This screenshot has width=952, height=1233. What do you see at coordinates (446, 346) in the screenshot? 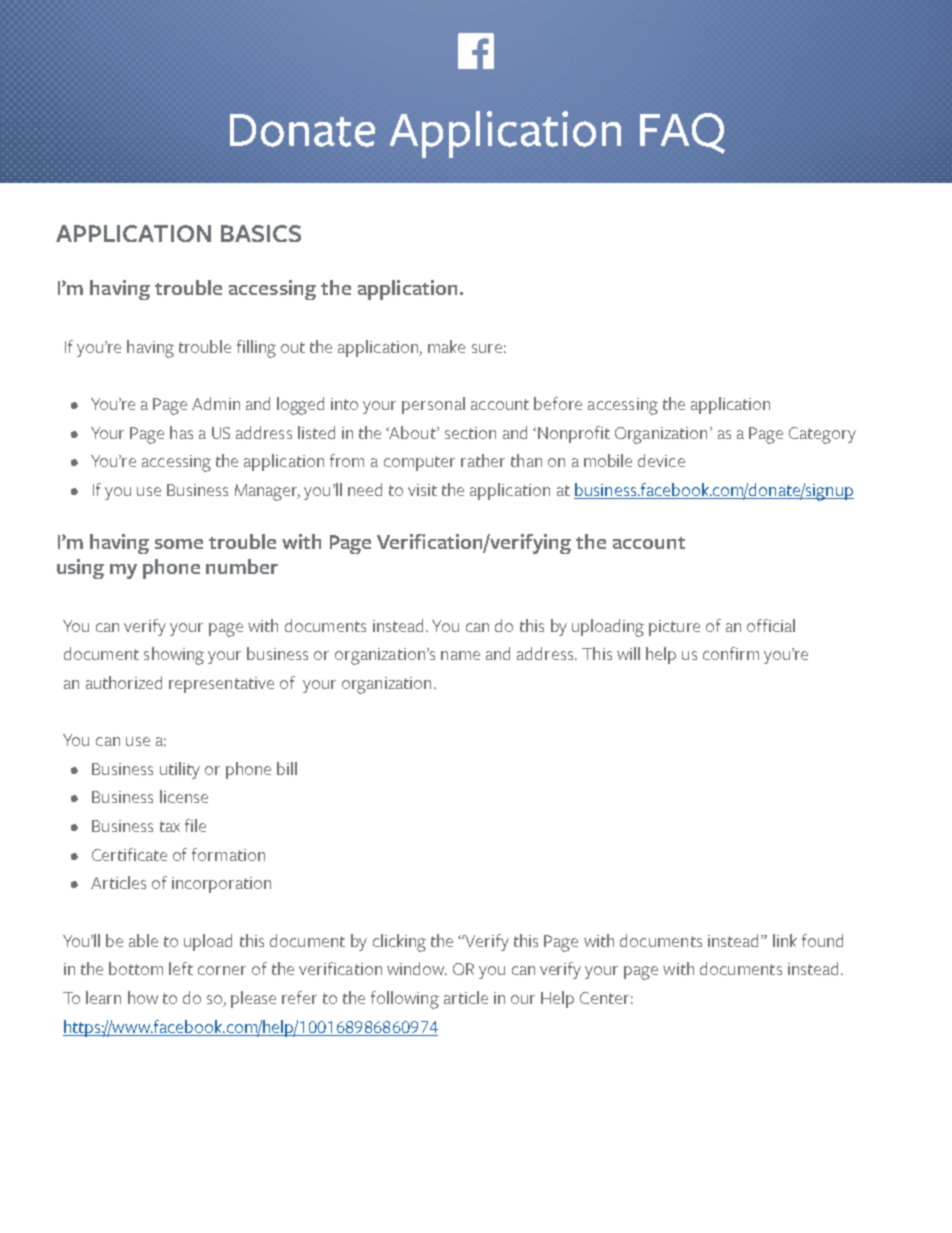
I see `make` at bounding box center [446, 346].
